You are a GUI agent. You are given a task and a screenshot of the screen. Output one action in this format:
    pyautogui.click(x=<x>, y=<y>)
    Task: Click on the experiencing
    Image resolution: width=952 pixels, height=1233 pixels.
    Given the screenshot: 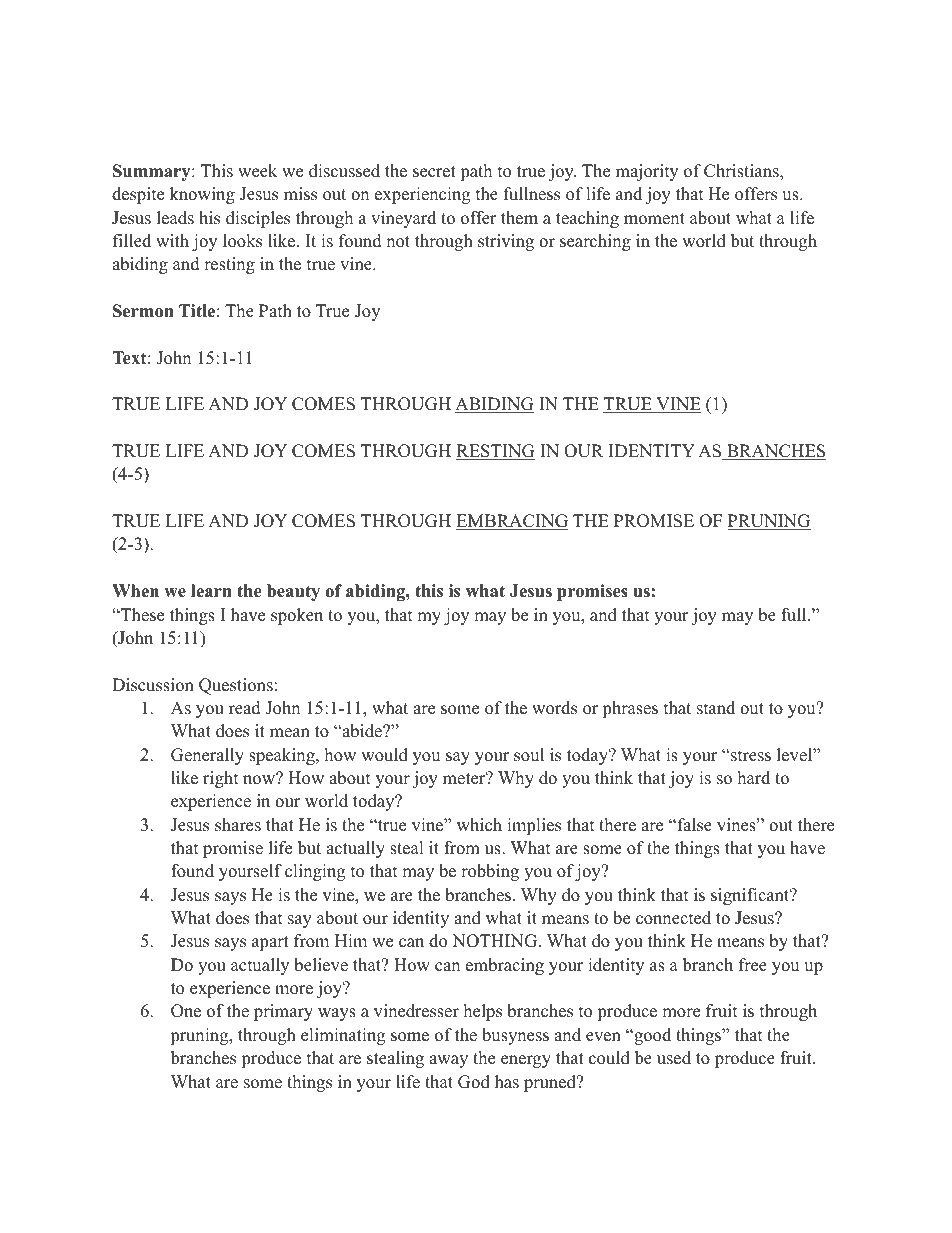 What is the action you would take?
    pyautogui.click(x=422, y=195)
